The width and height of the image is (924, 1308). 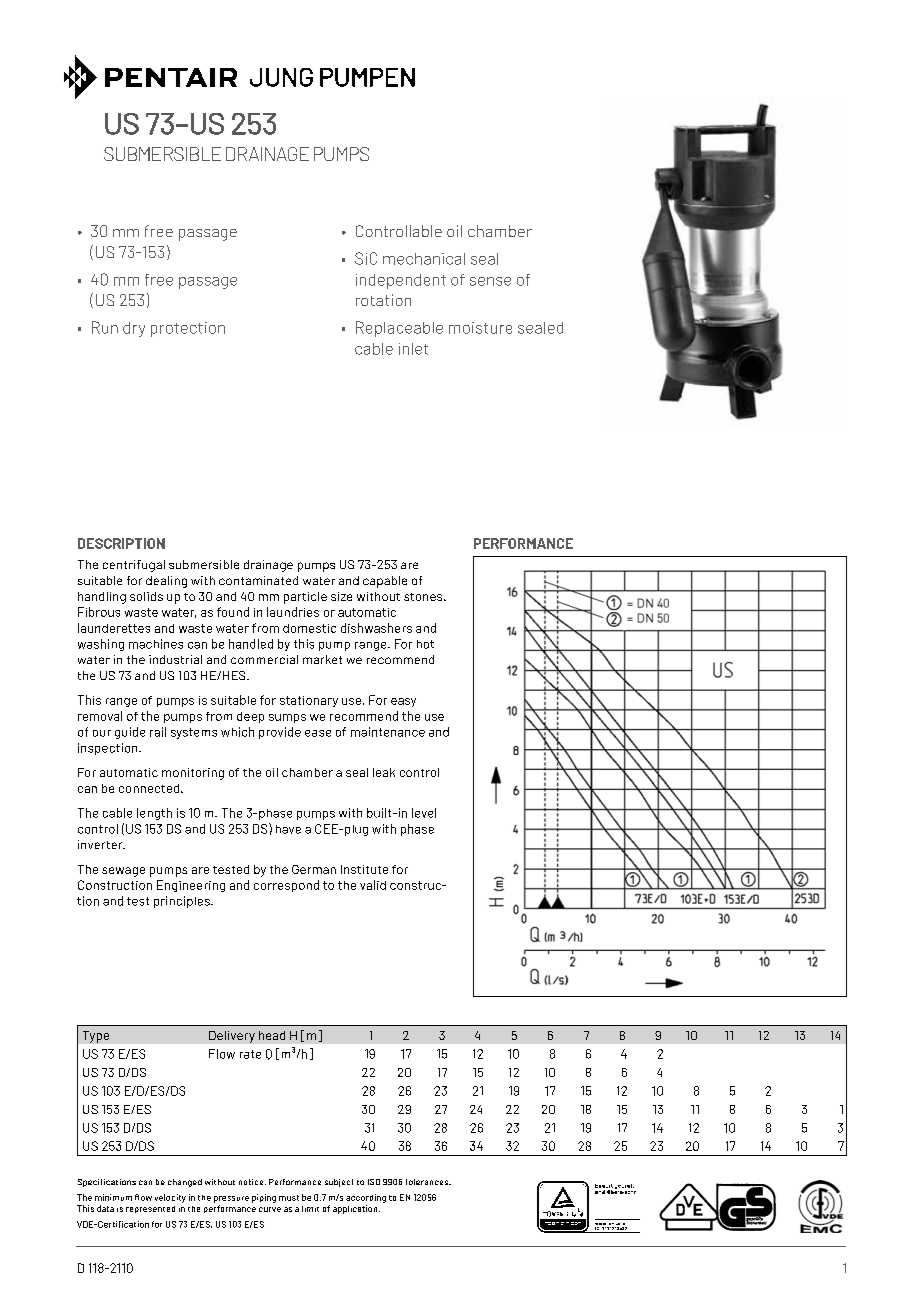 What do you see at coordinates (130, 733) in the image?
I see `guide` at bounding box center [130, 733].
